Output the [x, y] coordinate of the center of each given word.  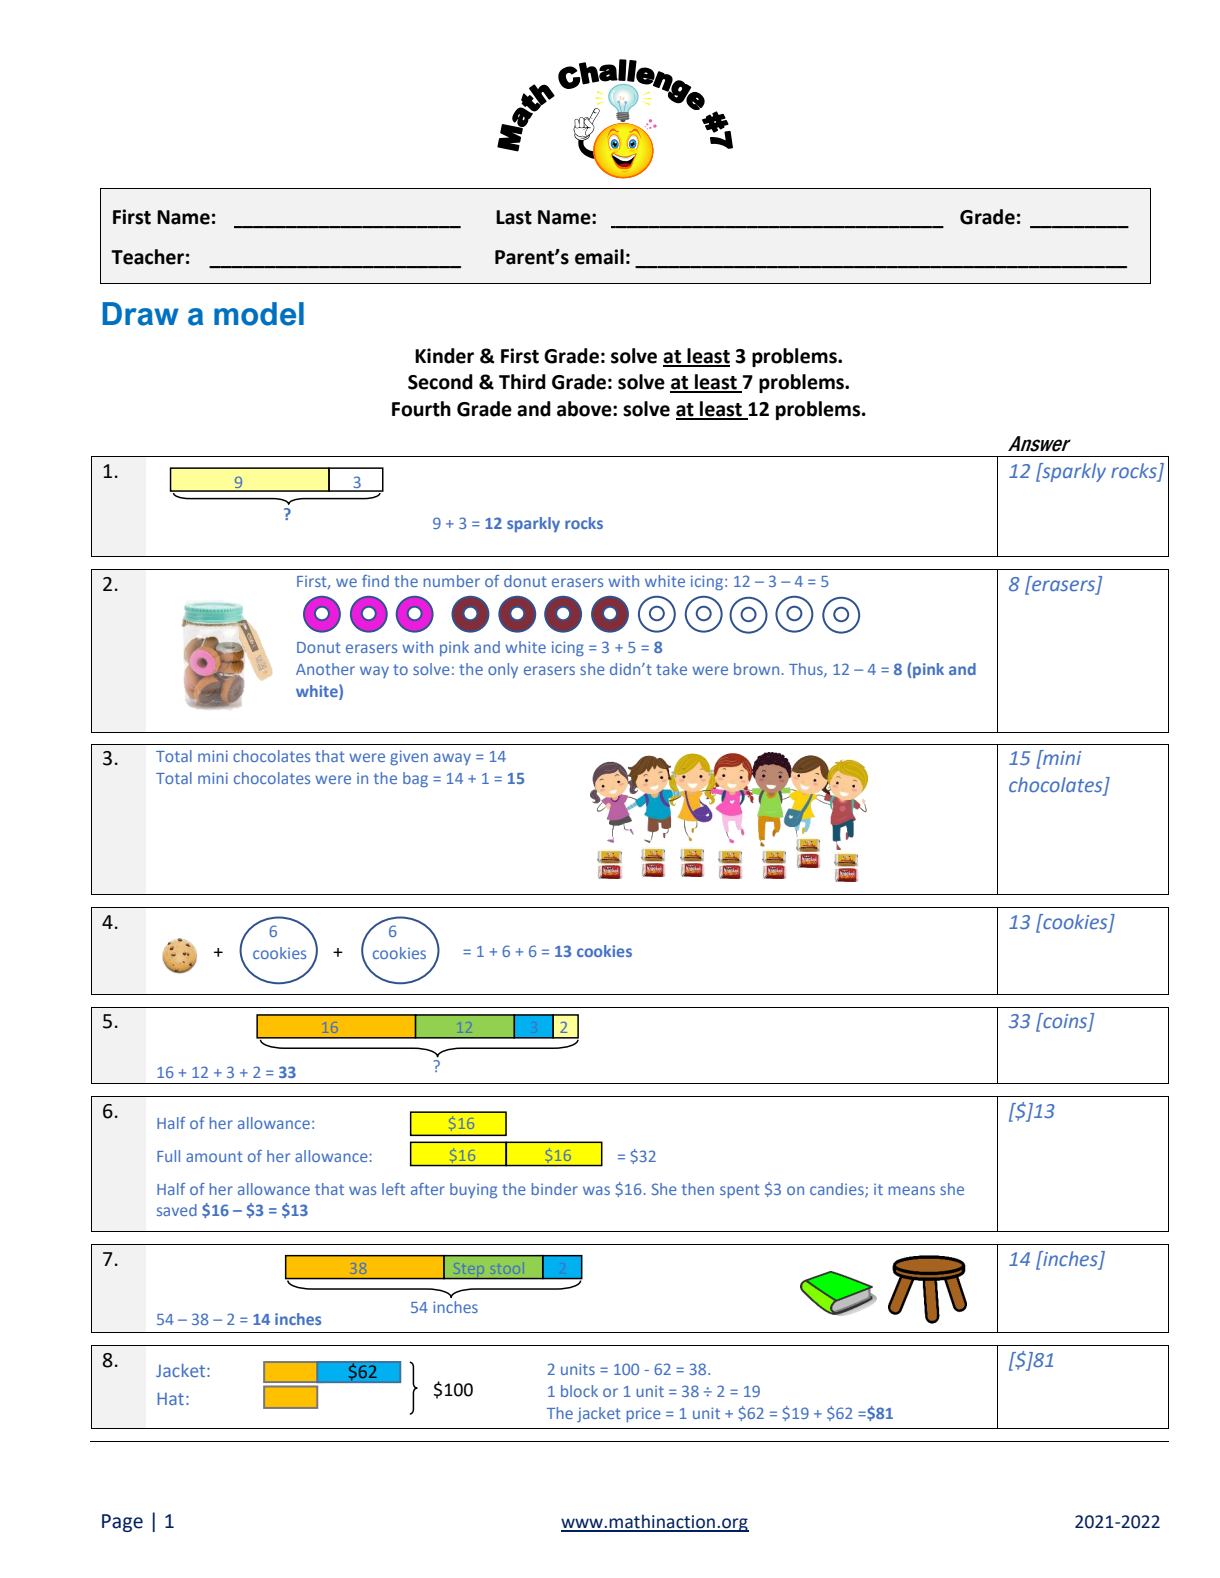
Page [122, 1523]
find [375, 581]
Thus [807, 670]
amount [214, 1156]
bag [415, 779]
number [452, 581]
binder [555, 1189]
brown [756, 669]
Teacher [147, 257]
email [599, 257]
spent [740, 1191]
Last [514, 217]
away [452, 759]
